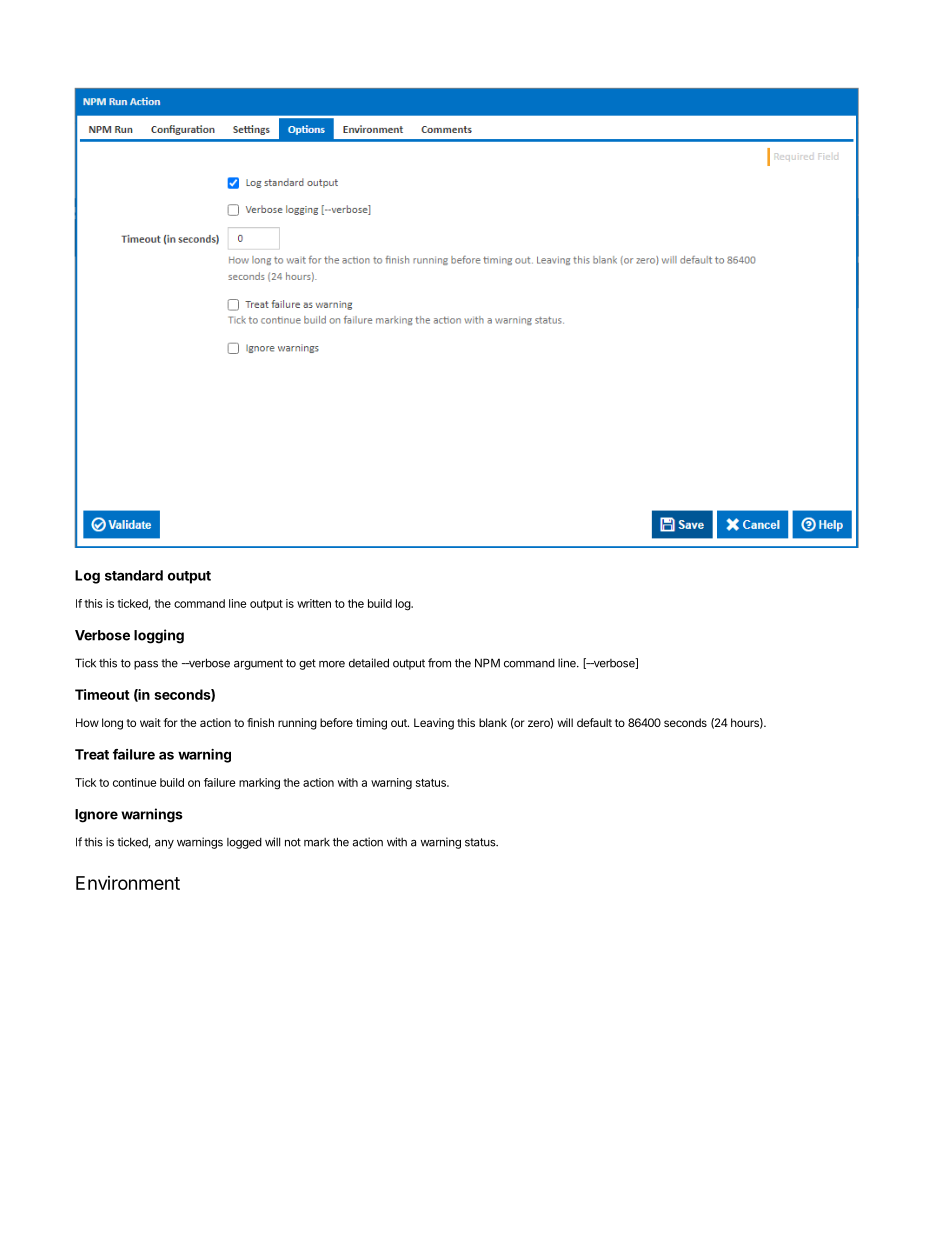 The image size is (952, 1233). What do you see at coordinates (150, 722) in the screenshot?
I see `wait` at bounding box center [150, 722].
